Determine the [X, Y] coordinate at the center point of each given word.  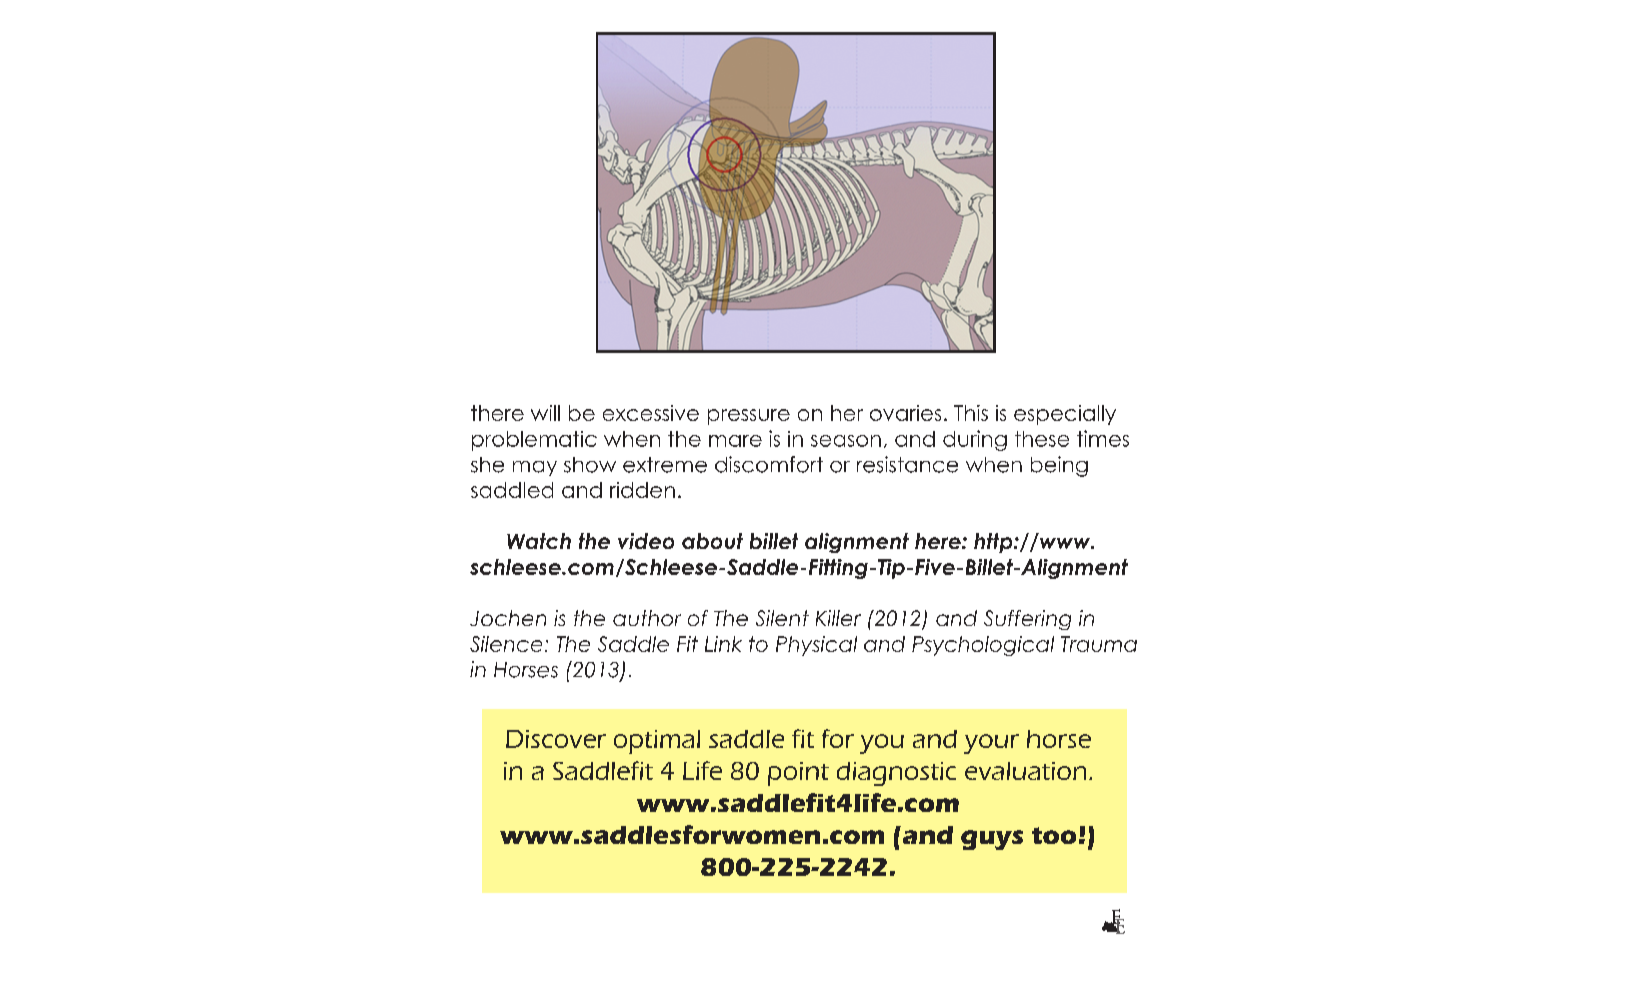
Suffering [1027, 620]
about [712, 541]
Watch [539, 541]
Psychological [983, 646]
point [798, 774]
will [545, 413]
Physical [816, 646]
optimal [657, 742]
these [1042, 439]
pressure [749, 417]
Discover [556, 739]
